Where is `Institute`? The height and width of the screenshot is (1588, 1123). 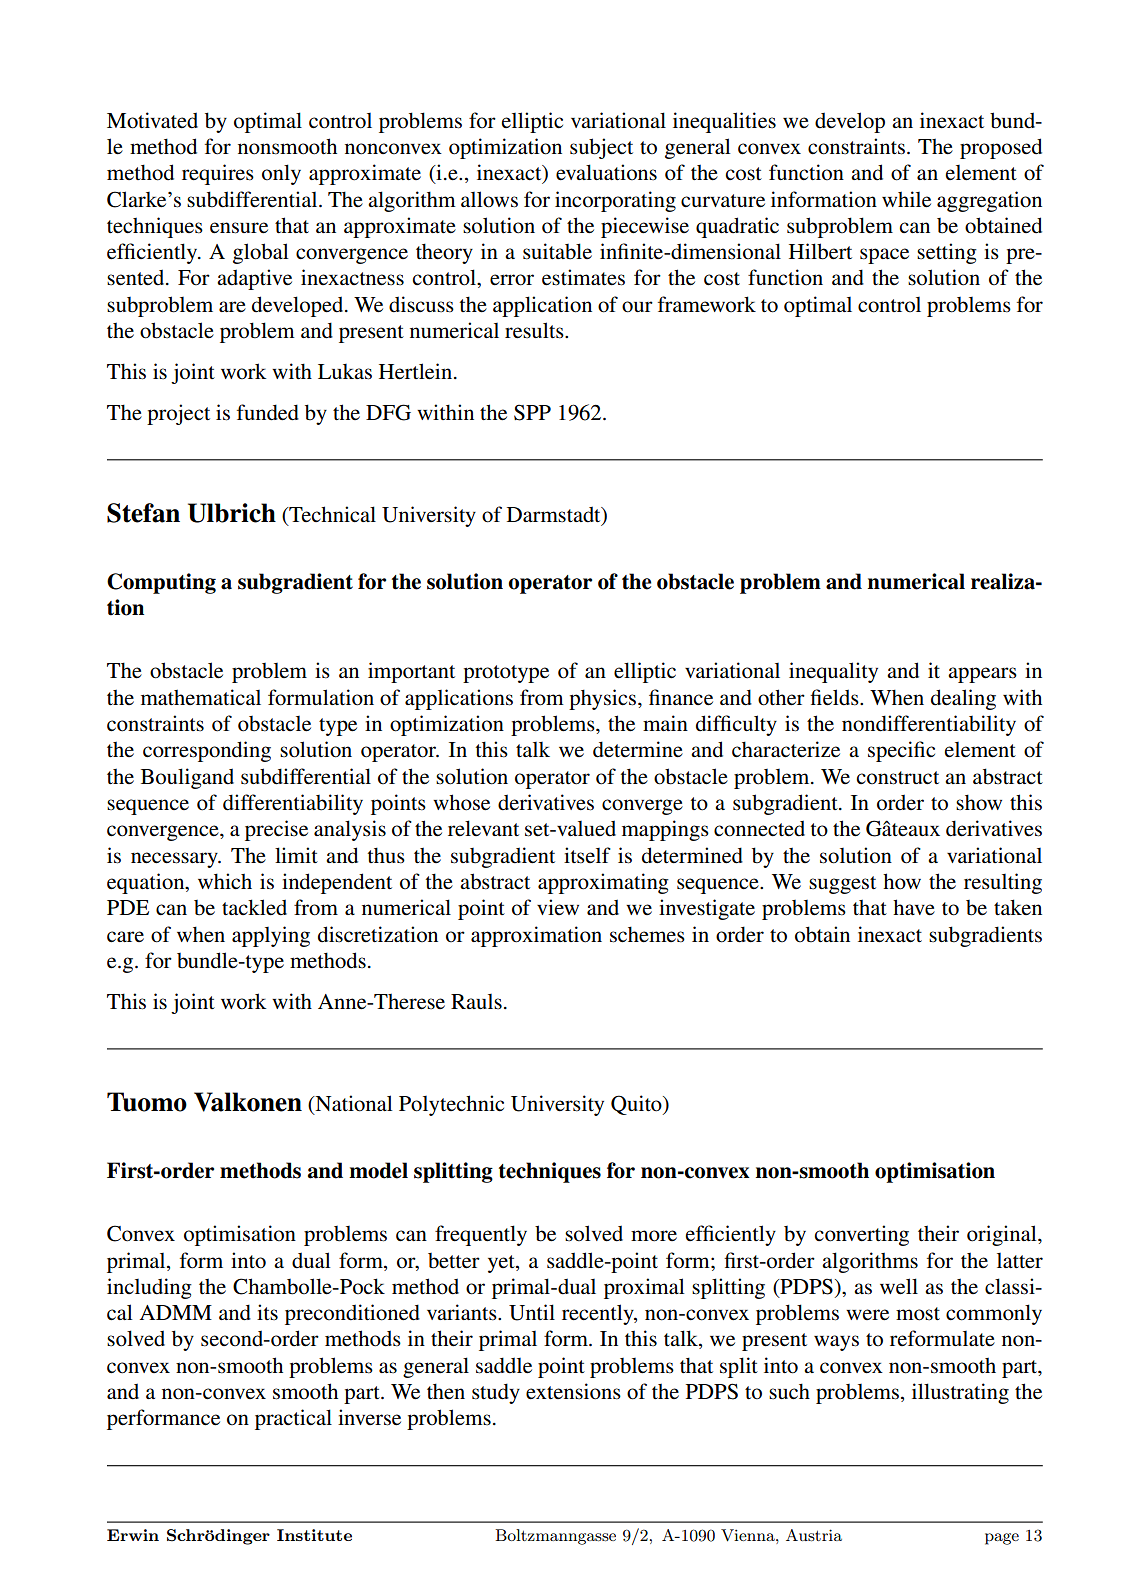 Institute is located at coordinates (314, 1535).
